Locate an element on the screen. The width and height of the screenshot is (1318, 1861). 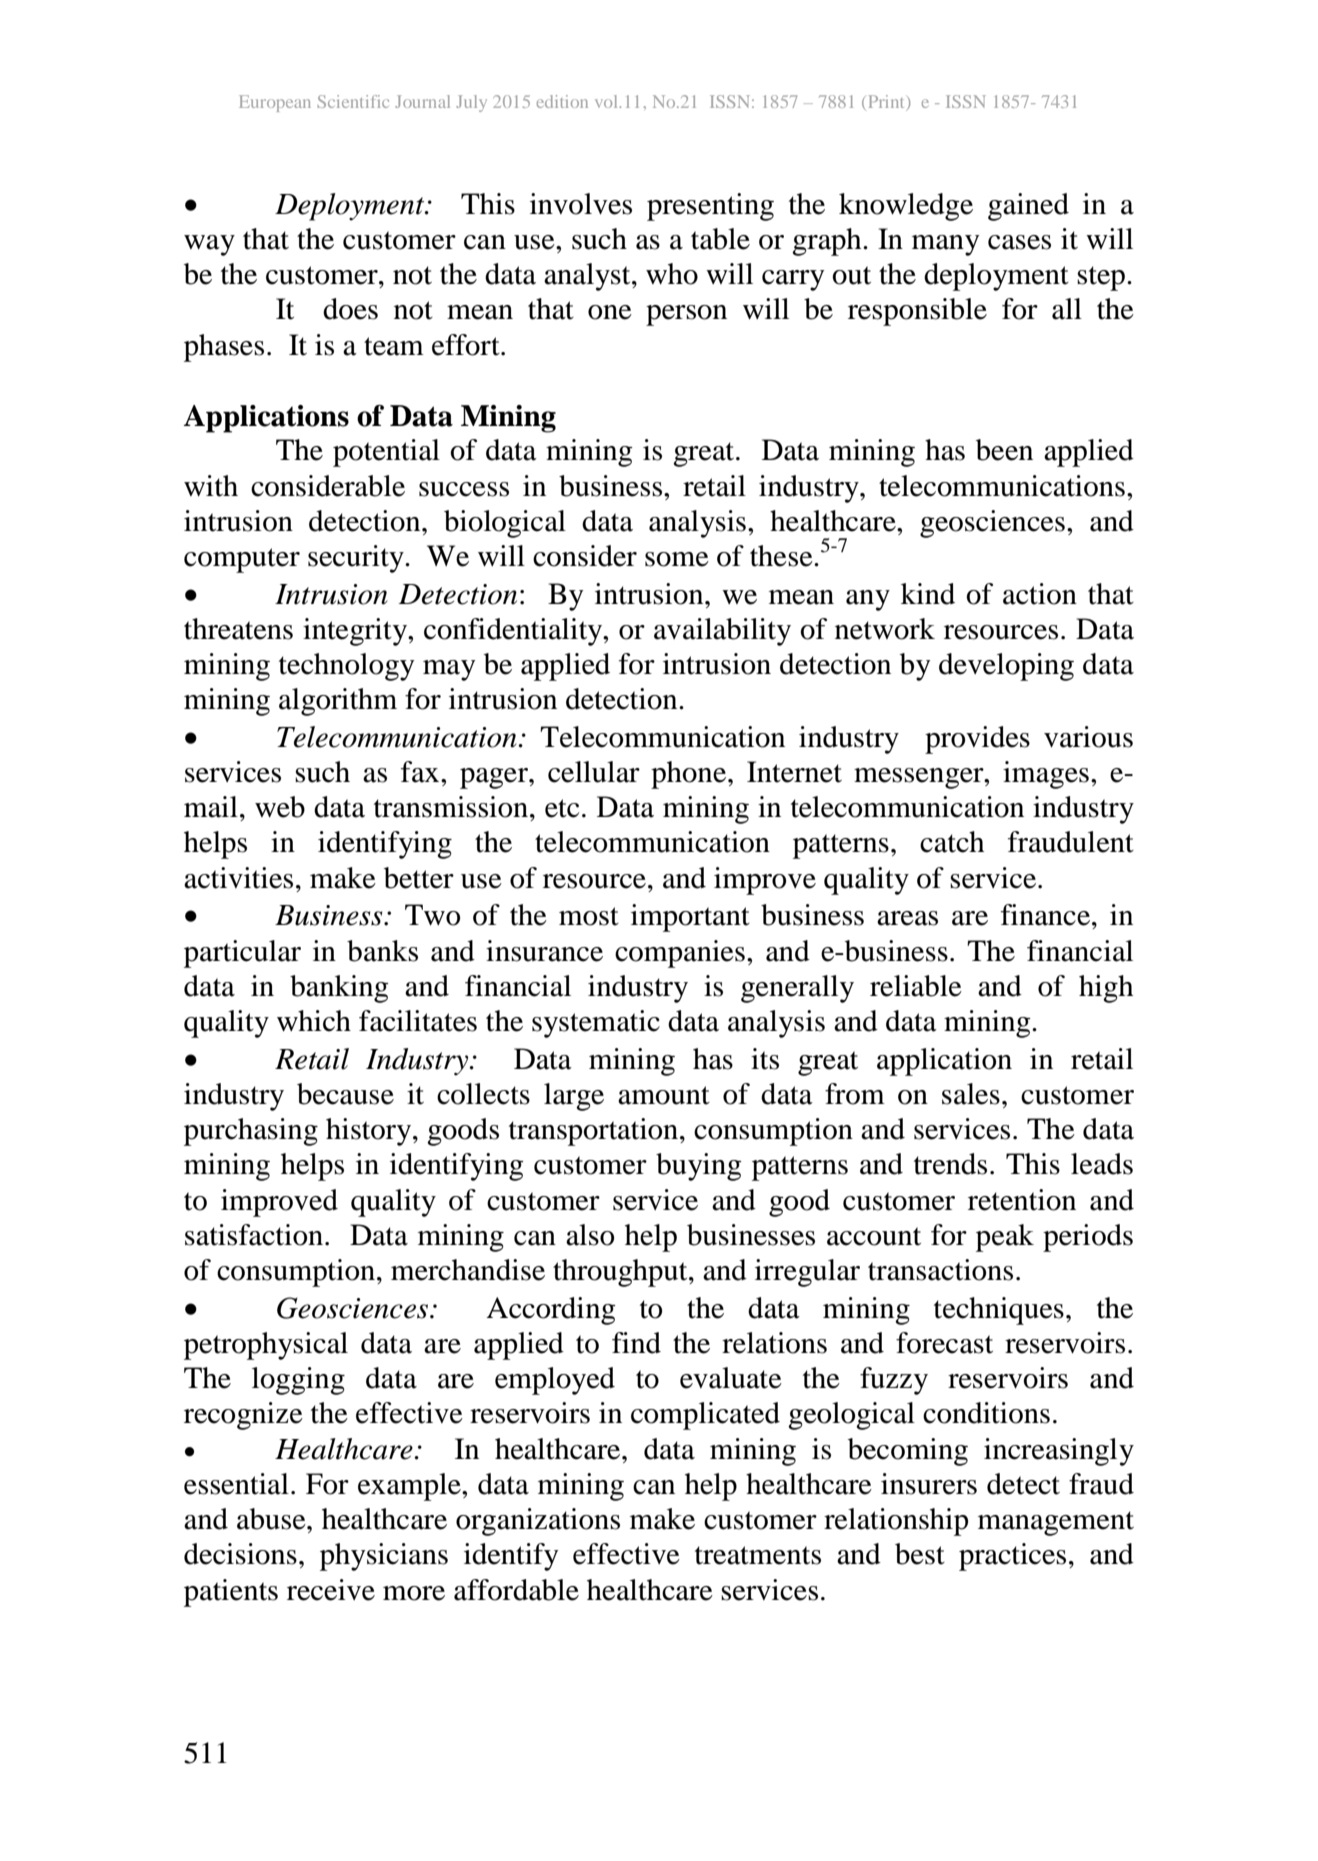
Scientific is located at coordinates (353, 101).
